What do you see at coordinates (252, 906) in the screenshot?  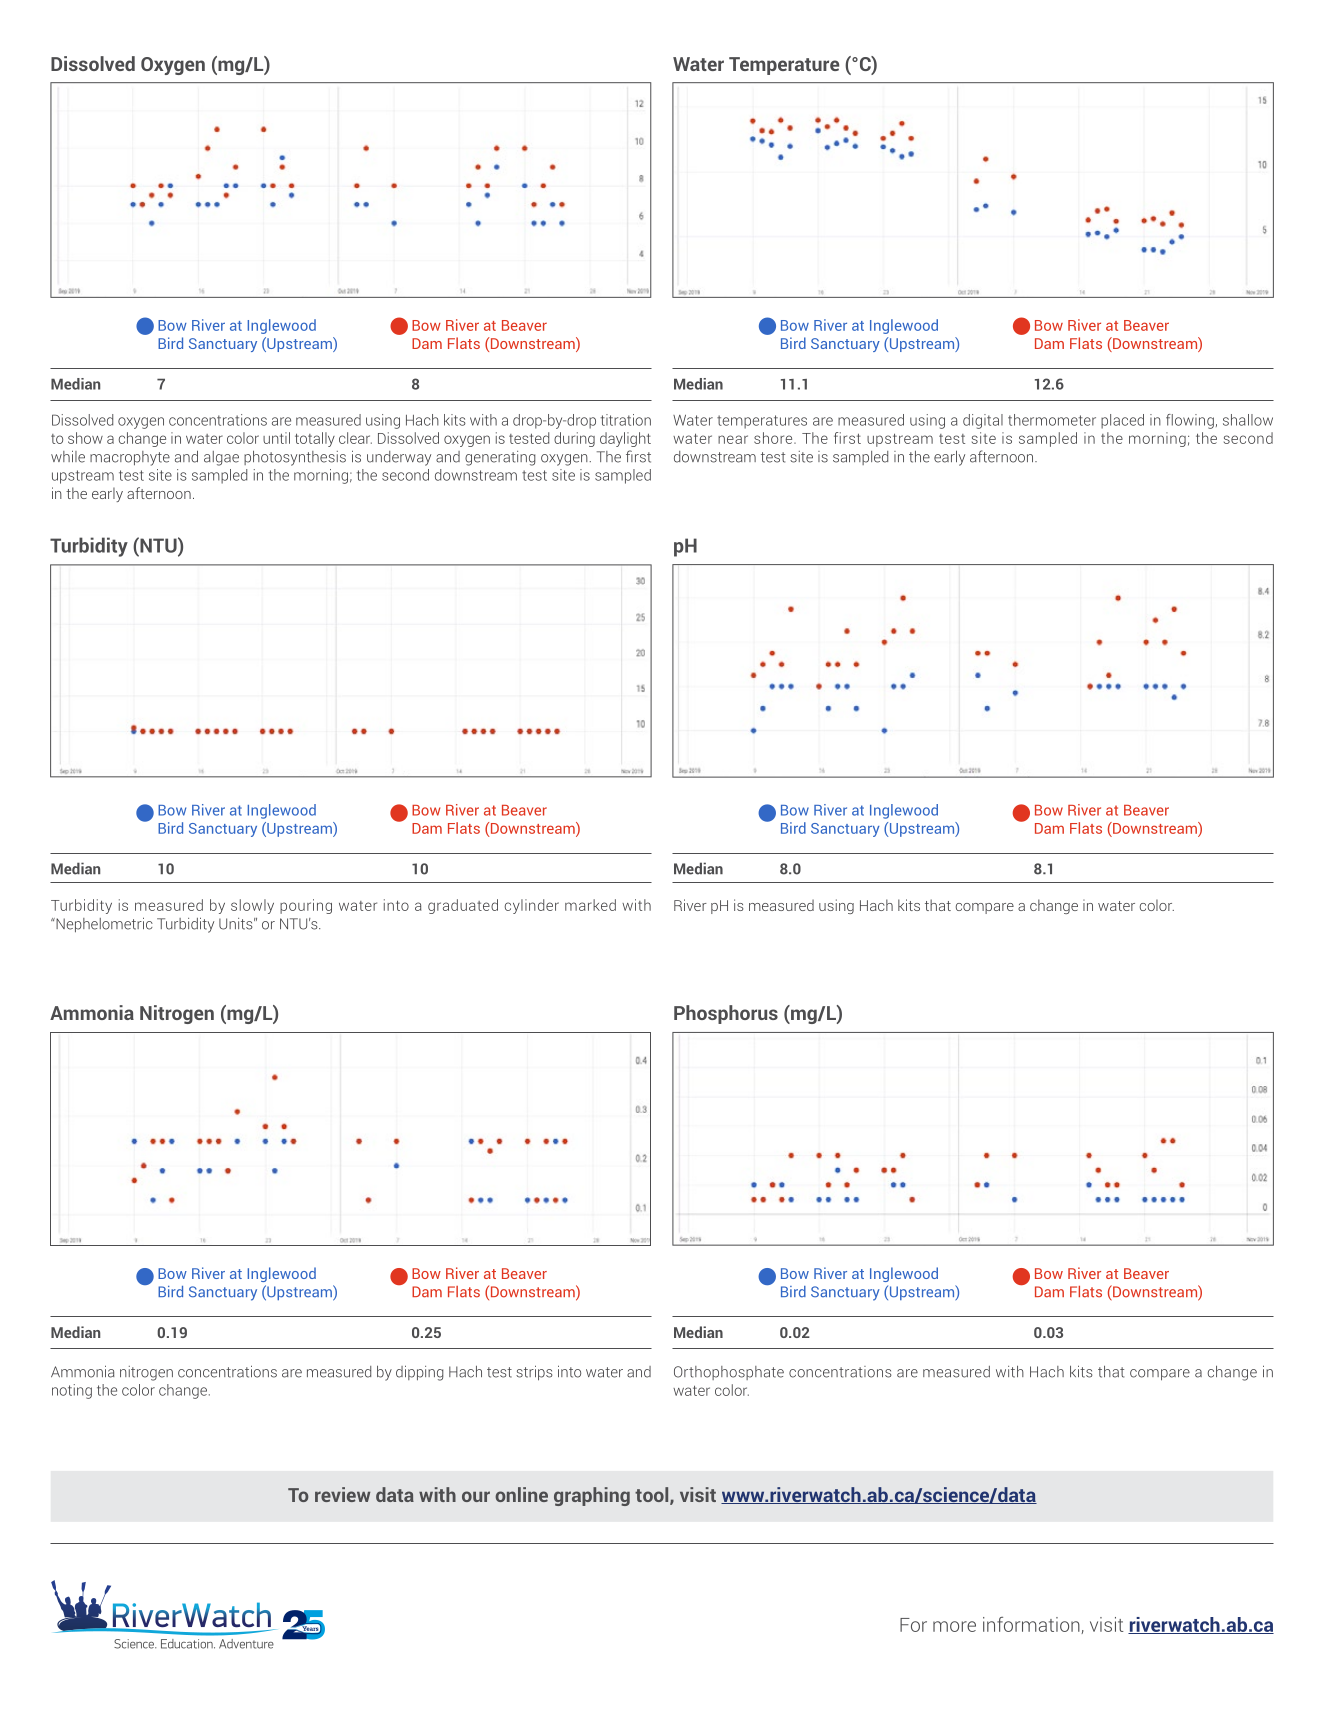 I see `slowly` at bounding box center [252, 906].
